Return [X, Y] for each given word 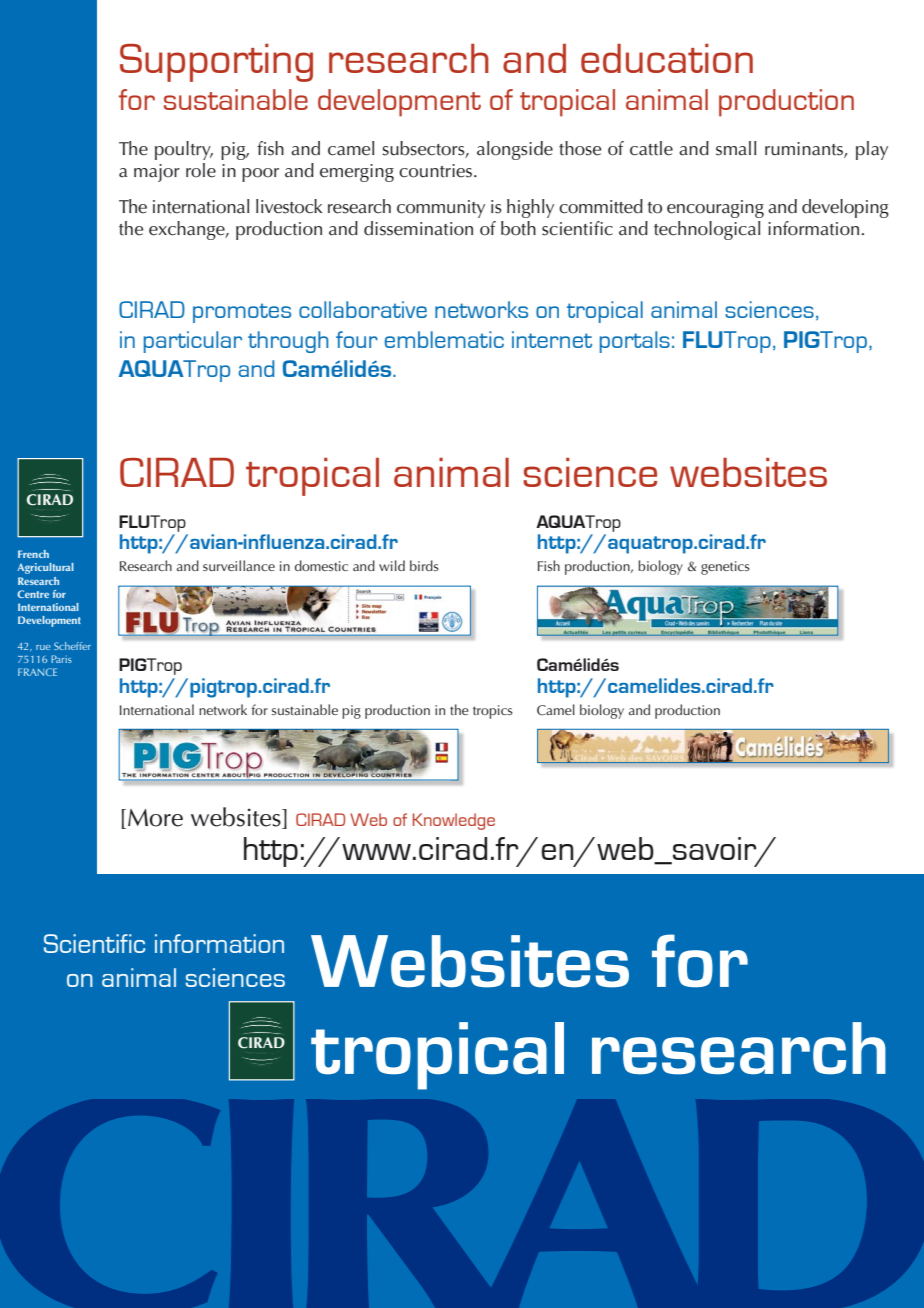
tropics [493, 712]
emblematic [444, 339]
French [33, 554]
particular [193, 342]
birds [424, 565]
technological [707, 230]
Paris [61, 659]
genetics [725, 568]
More [155, 818]
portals [635, 342]
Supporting [216, 63]
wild [392, 565]
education [667, 58]
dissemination [418, 228]
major [157, 173]
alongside [515, 150]
